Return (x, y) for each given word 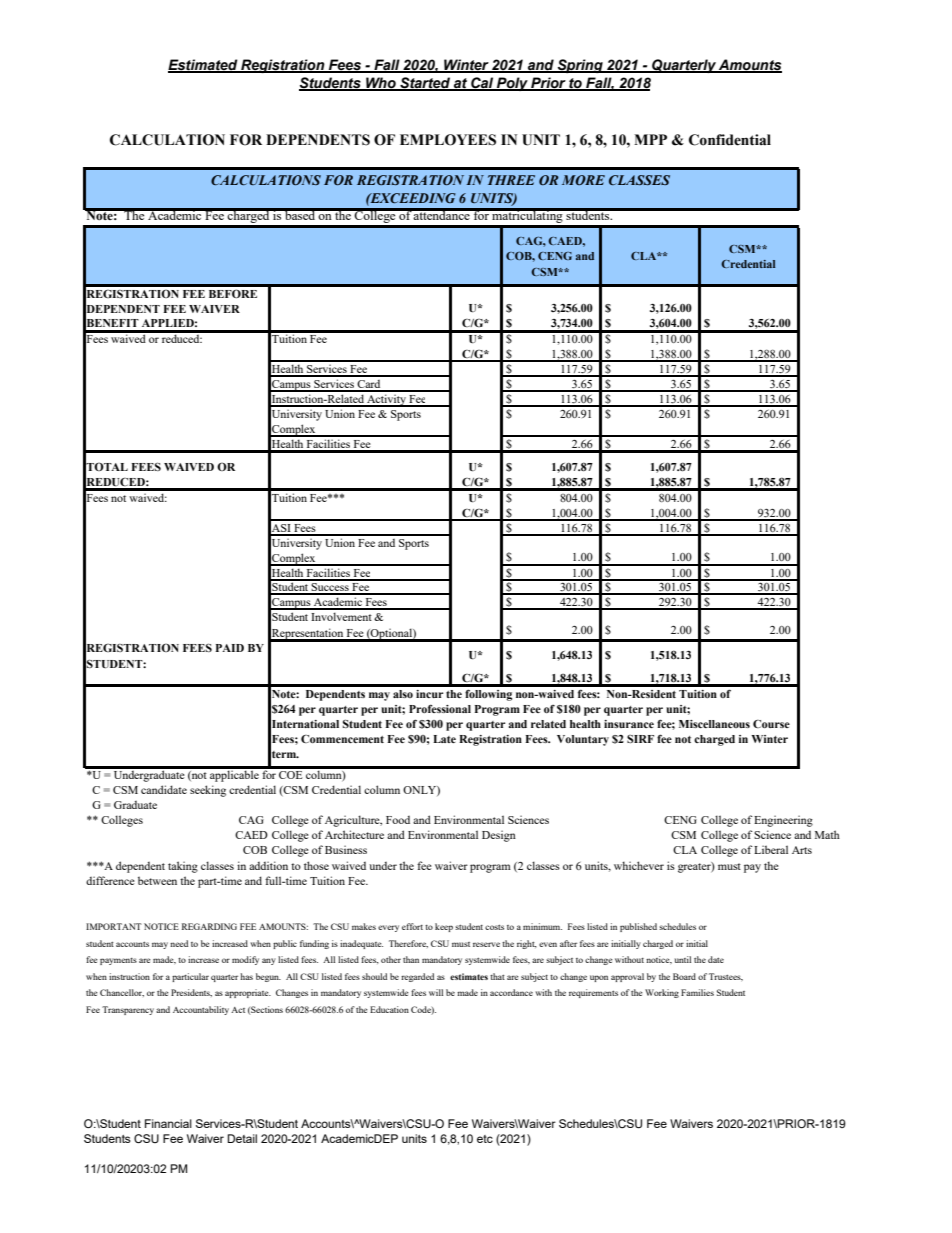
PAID (230, 648)
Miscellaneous (714, 724)
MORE (583, 180)
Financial (168, 1123)
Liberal (771, 849)
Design (499, 836)
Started (425, 84)
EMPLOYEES (448, 140)
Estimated (204, 65)
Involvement (341, 616)
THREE (511, 180)
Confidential (730, 140)
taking (183, 867)
